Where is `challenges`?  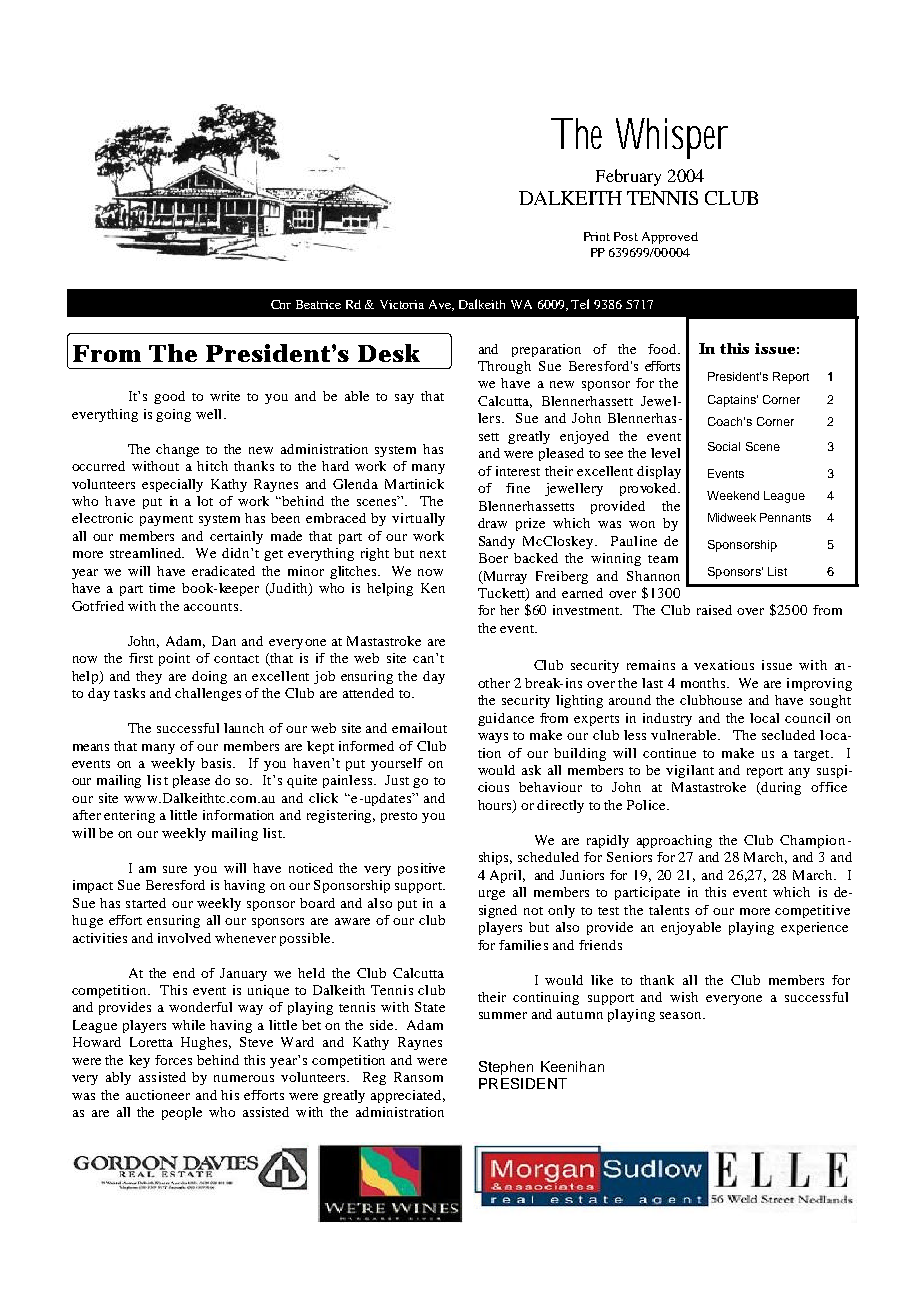 challenges is located at coordinates (208, 694).
